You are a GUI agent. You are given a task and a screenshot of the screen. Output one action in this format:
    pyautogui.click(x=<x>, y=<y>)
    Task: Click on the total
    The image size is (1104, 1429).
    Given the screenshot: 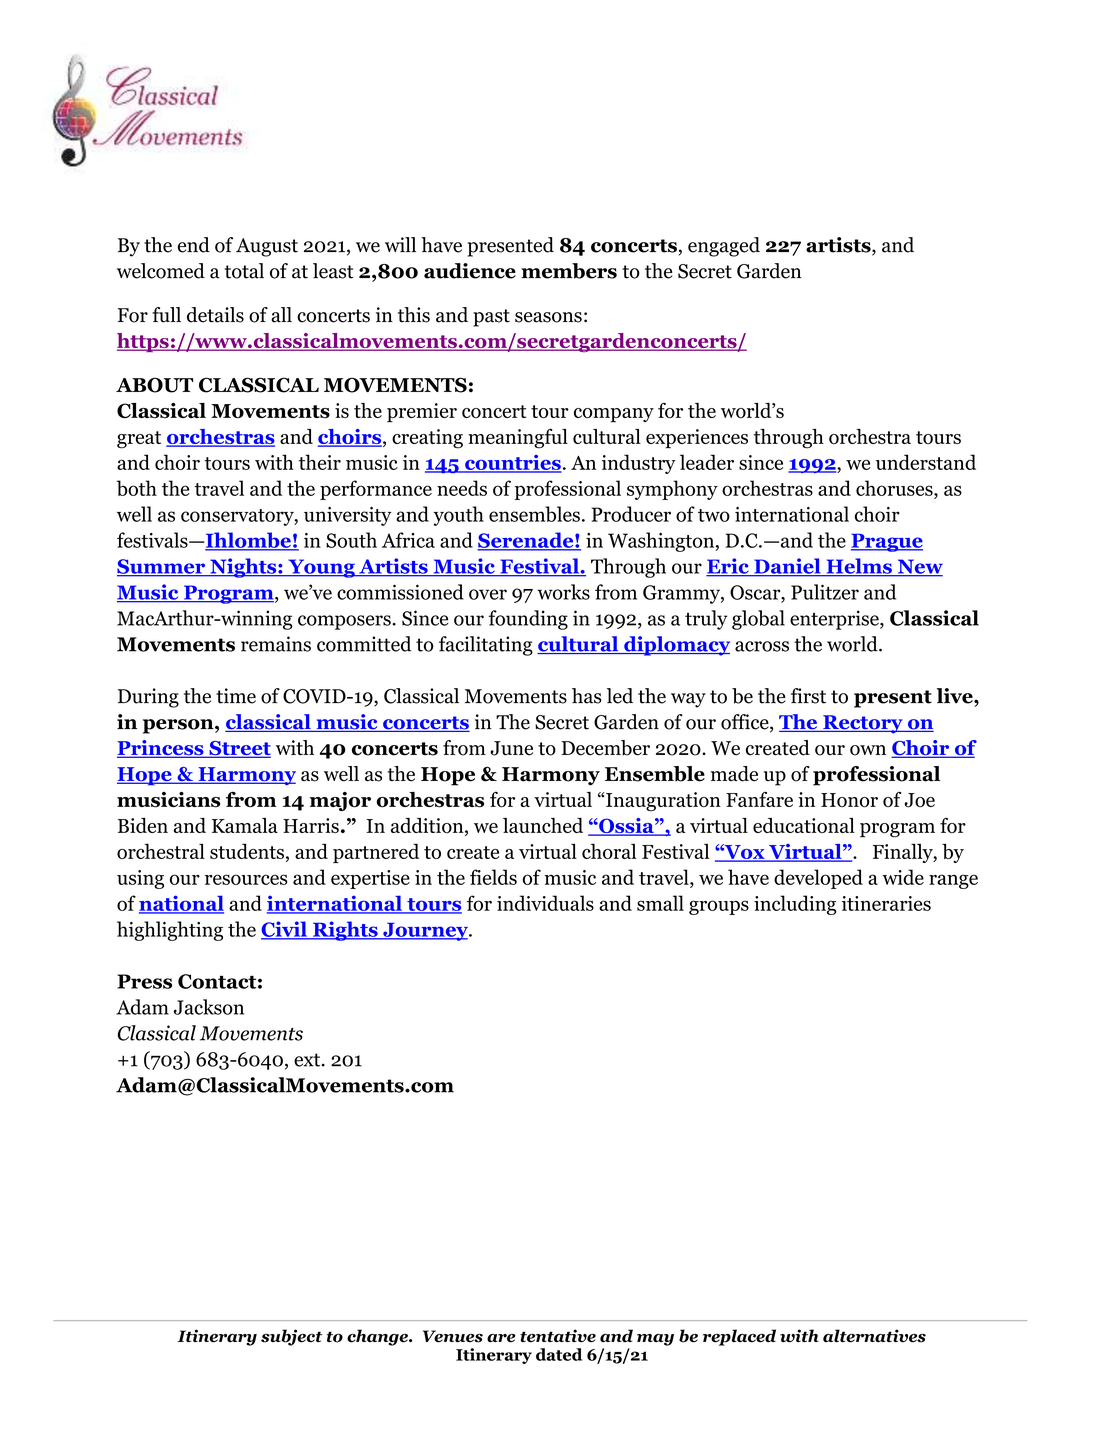 What is the action you would take?
    pyautogui.click(x=244, y=271)
